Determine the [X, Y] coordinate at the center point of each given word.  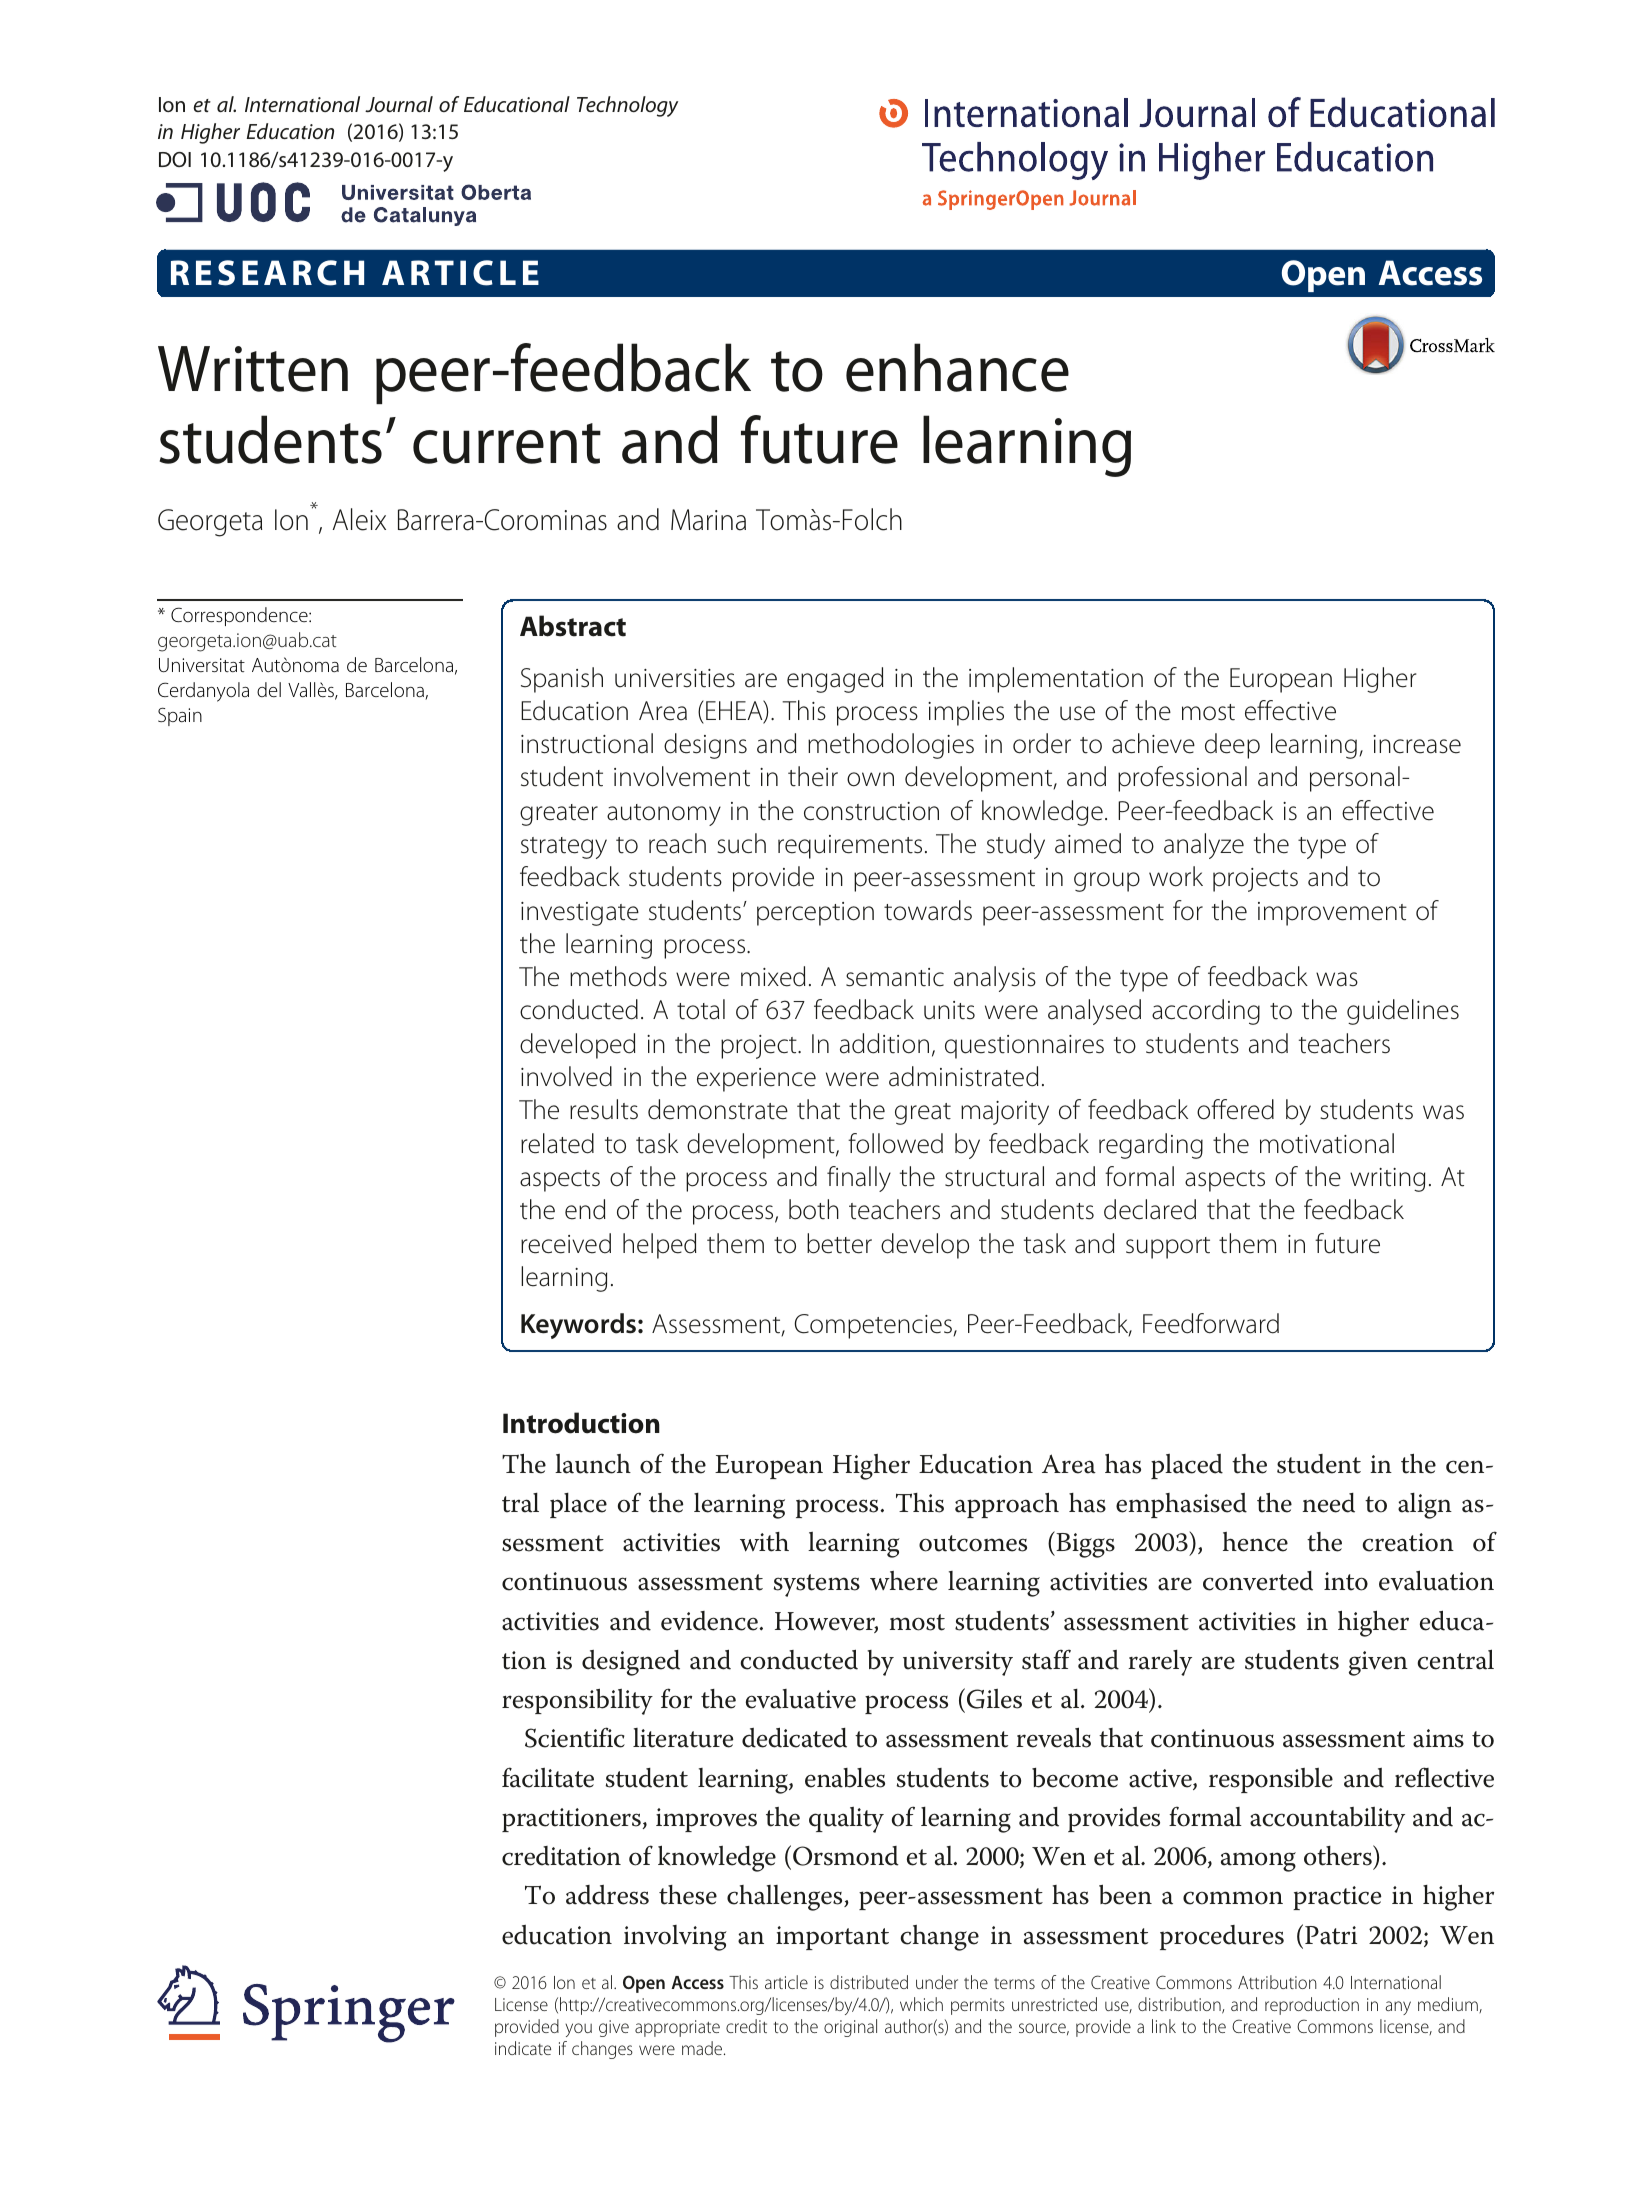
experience [756, 1080]
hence [1255, 1542]
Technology [627, 106]
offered [1235, 1109]
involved [566, 1076]
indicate [523, 2048]
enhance [957, 367]
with [764, 1542]
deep [1232, 746]
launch [593, 1464]
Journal [399, 104]
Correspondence [240, 616]
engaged [835, 680]
